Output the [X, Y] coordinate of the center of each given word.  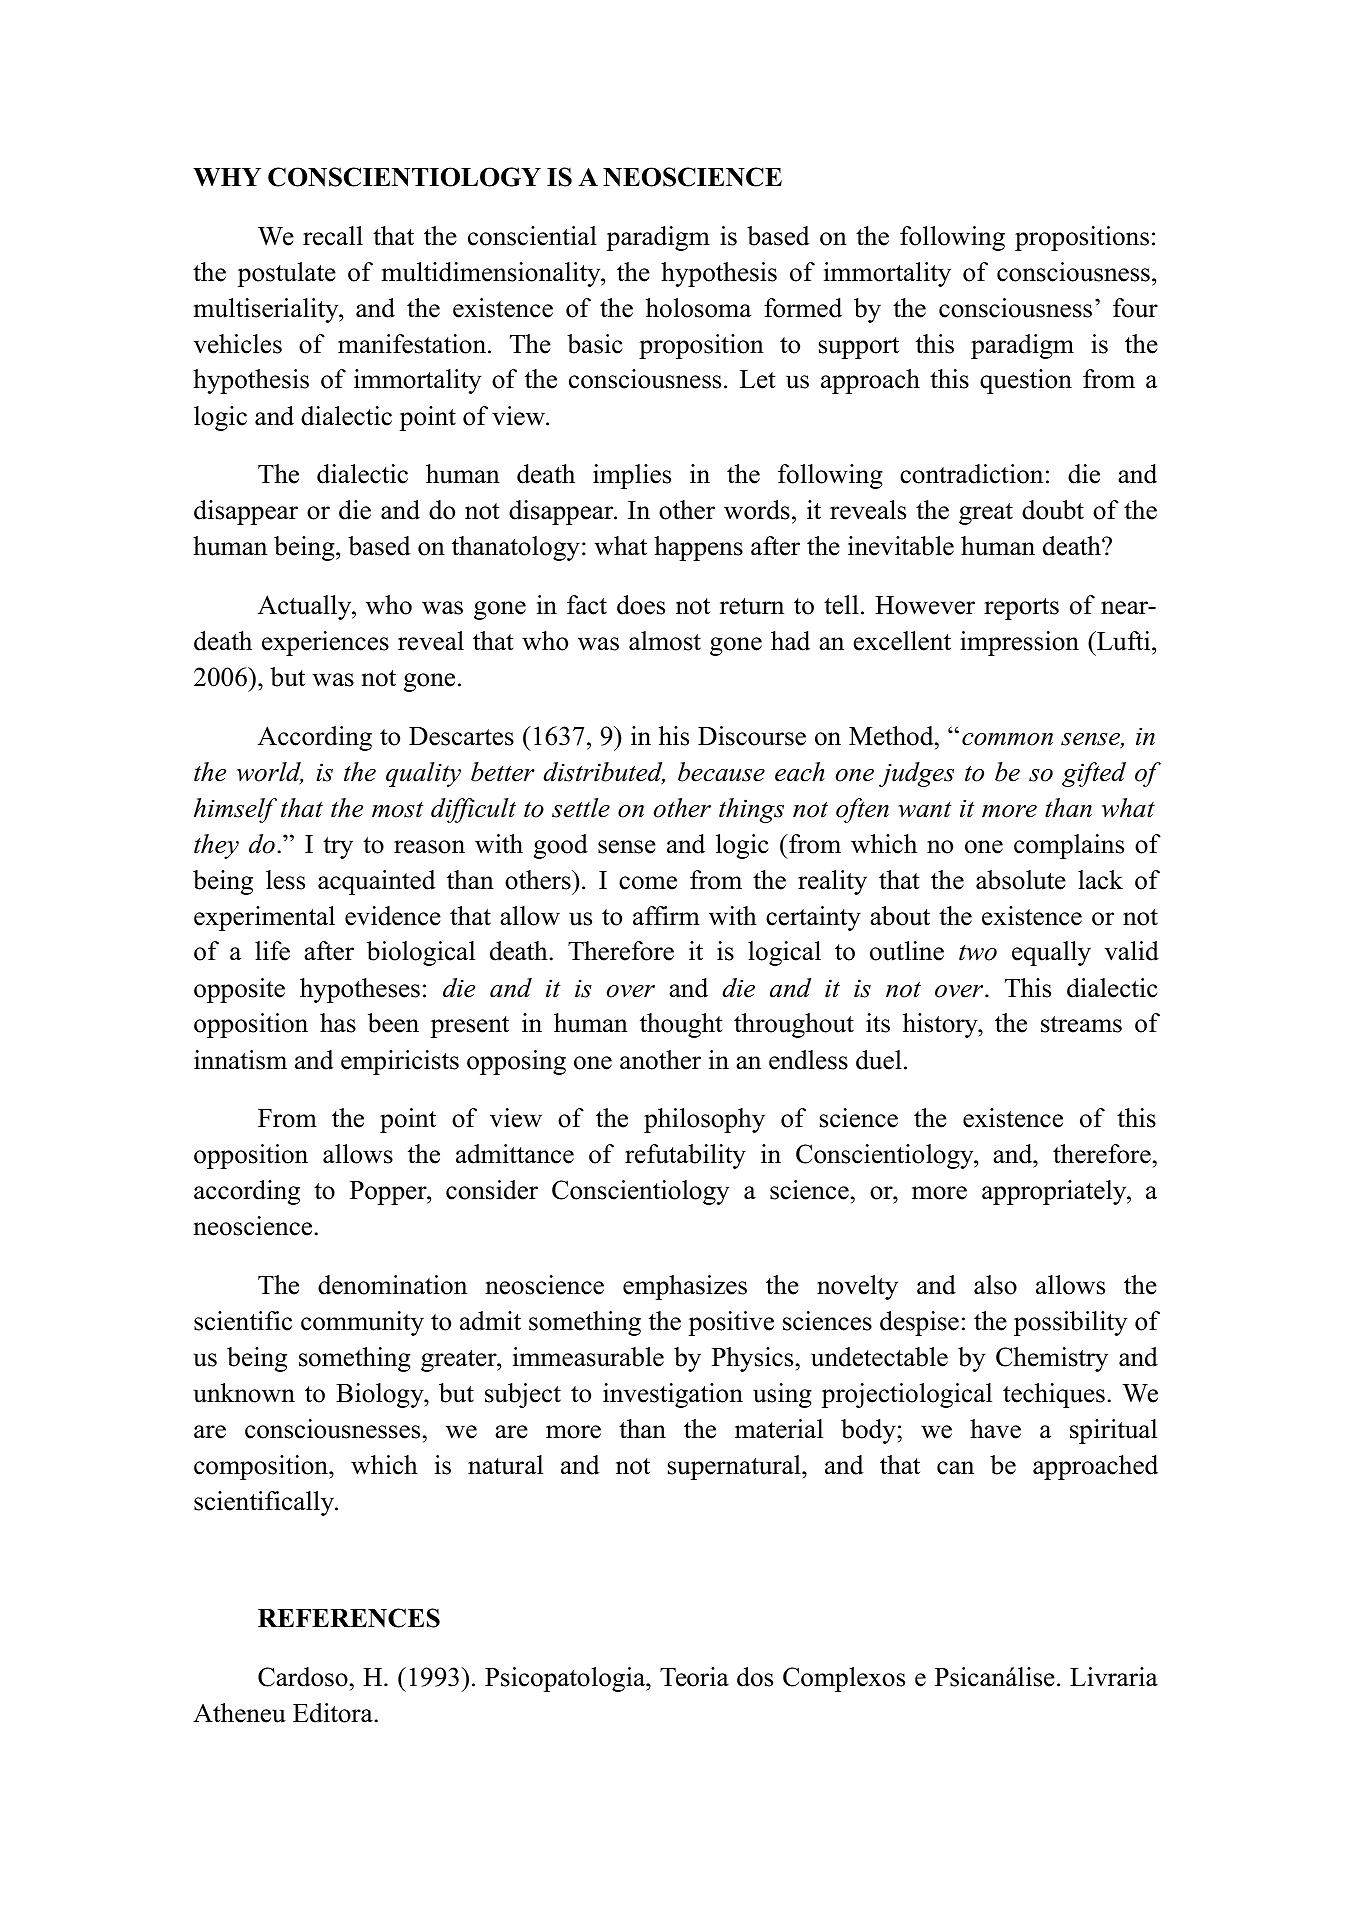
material [779, 1429]
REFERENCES [349, 1618]
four [1135, 308]
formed [803, 308]
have [995, 1429]
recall [333, 236]
